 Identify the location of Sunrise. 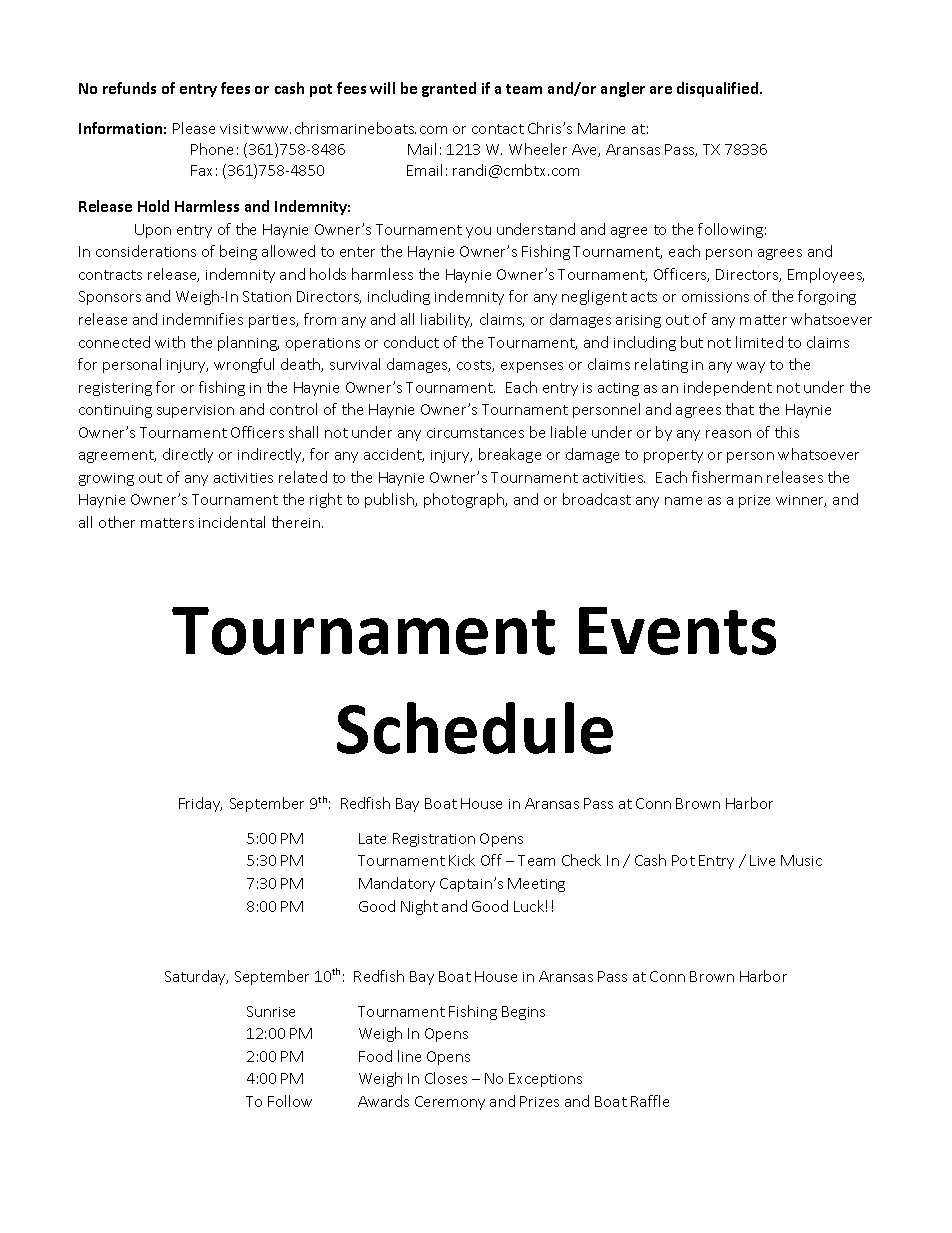
(271, 1011).
